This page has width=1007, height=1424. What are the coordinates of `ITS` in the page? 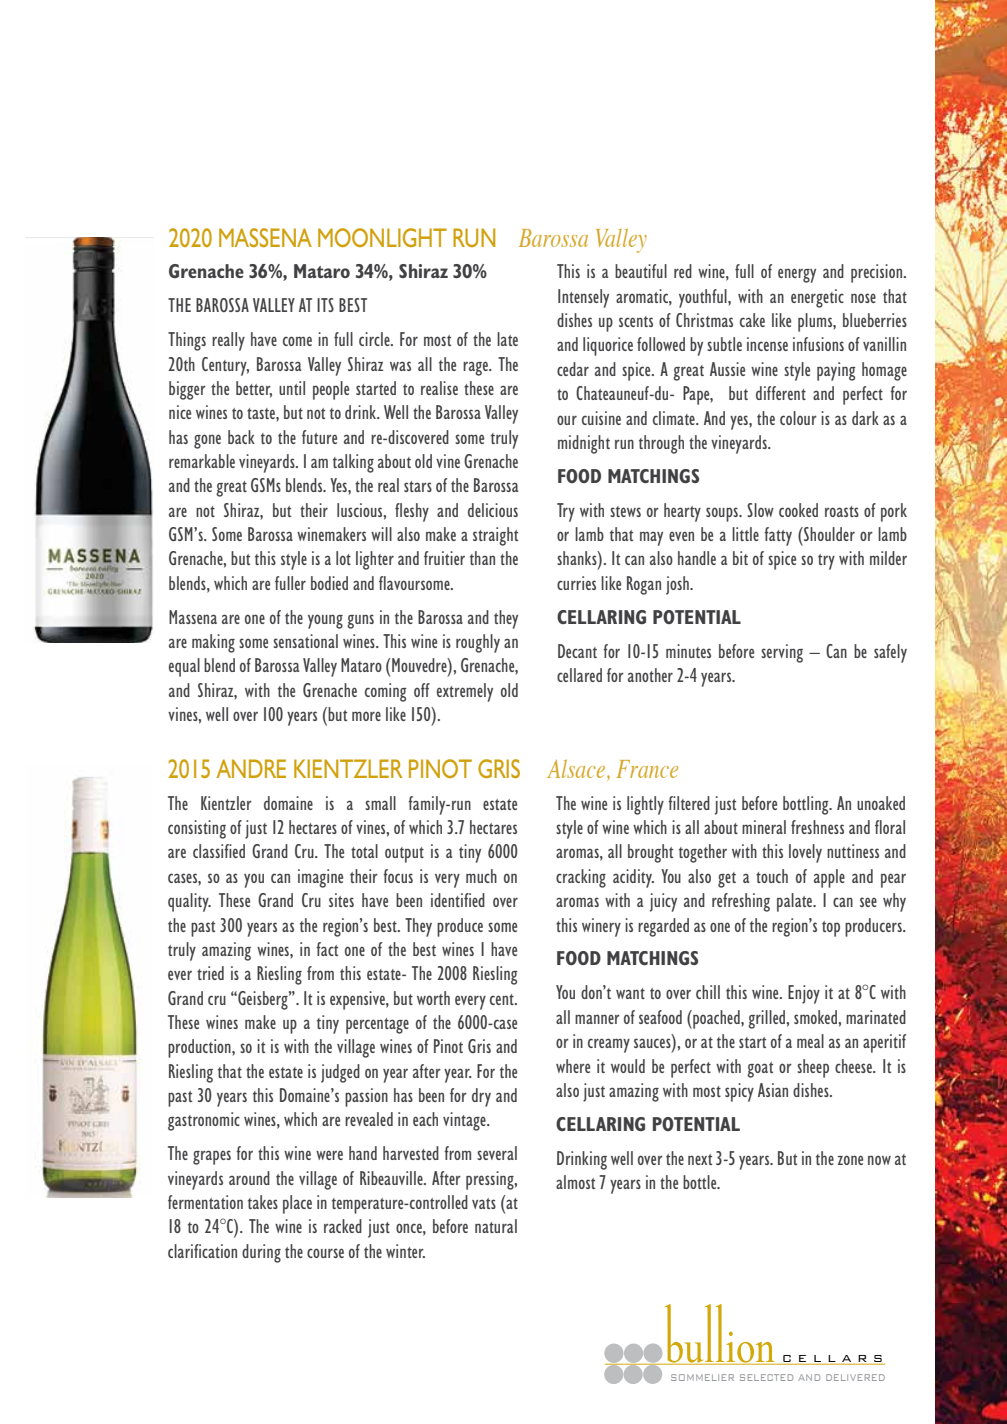 It's located at (325, 305).
